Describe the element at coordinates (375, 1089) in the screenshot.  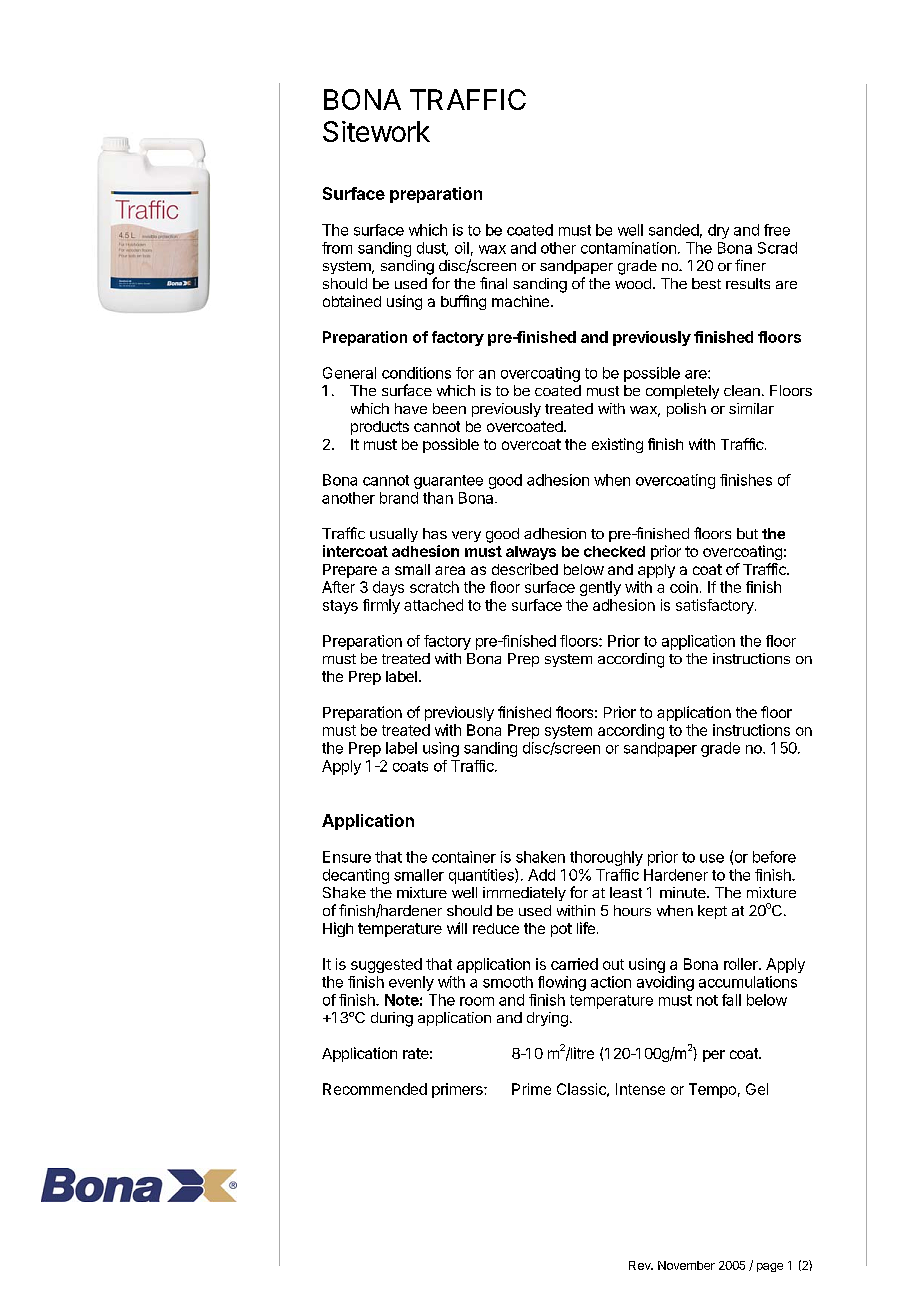
I see `Recommended` at that location.
